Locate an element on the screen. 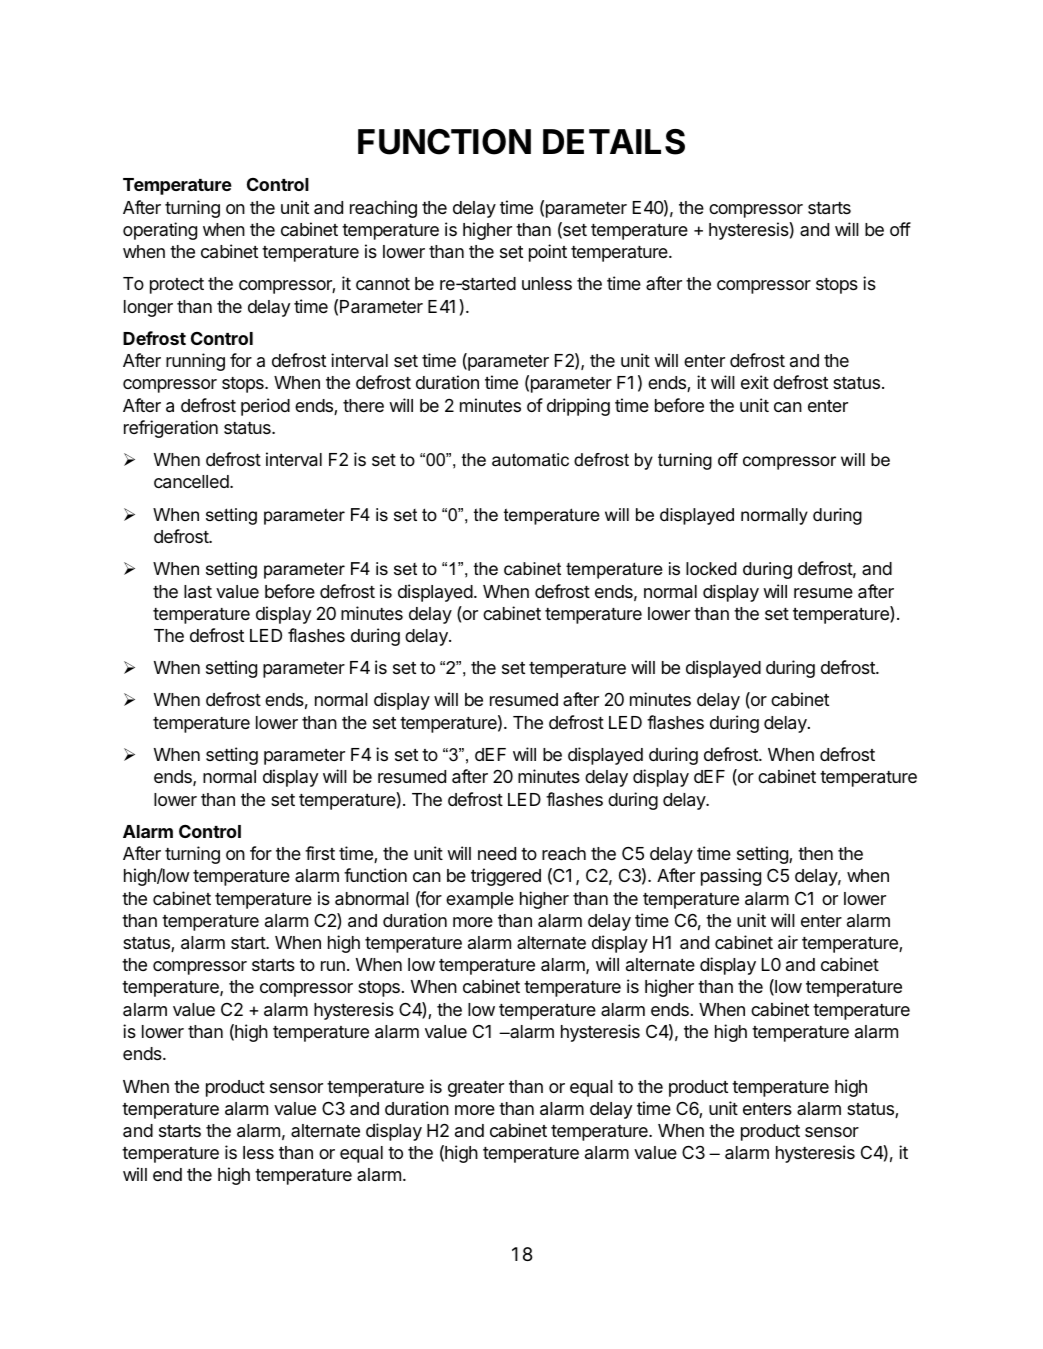  locked is located at coordinates (711, 569).
